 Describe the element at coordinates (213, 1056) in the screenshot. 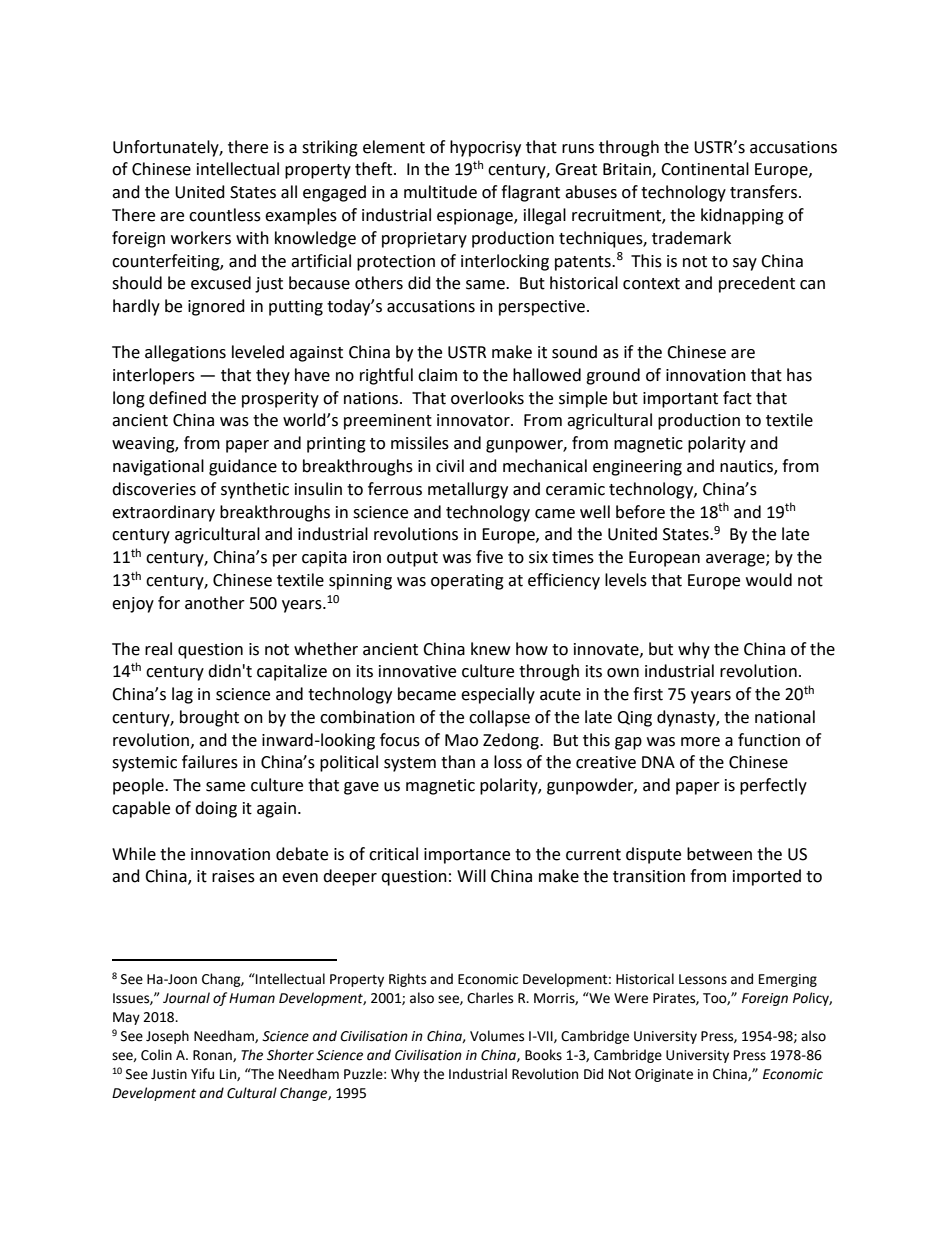

I see `Ronan` at that location.
